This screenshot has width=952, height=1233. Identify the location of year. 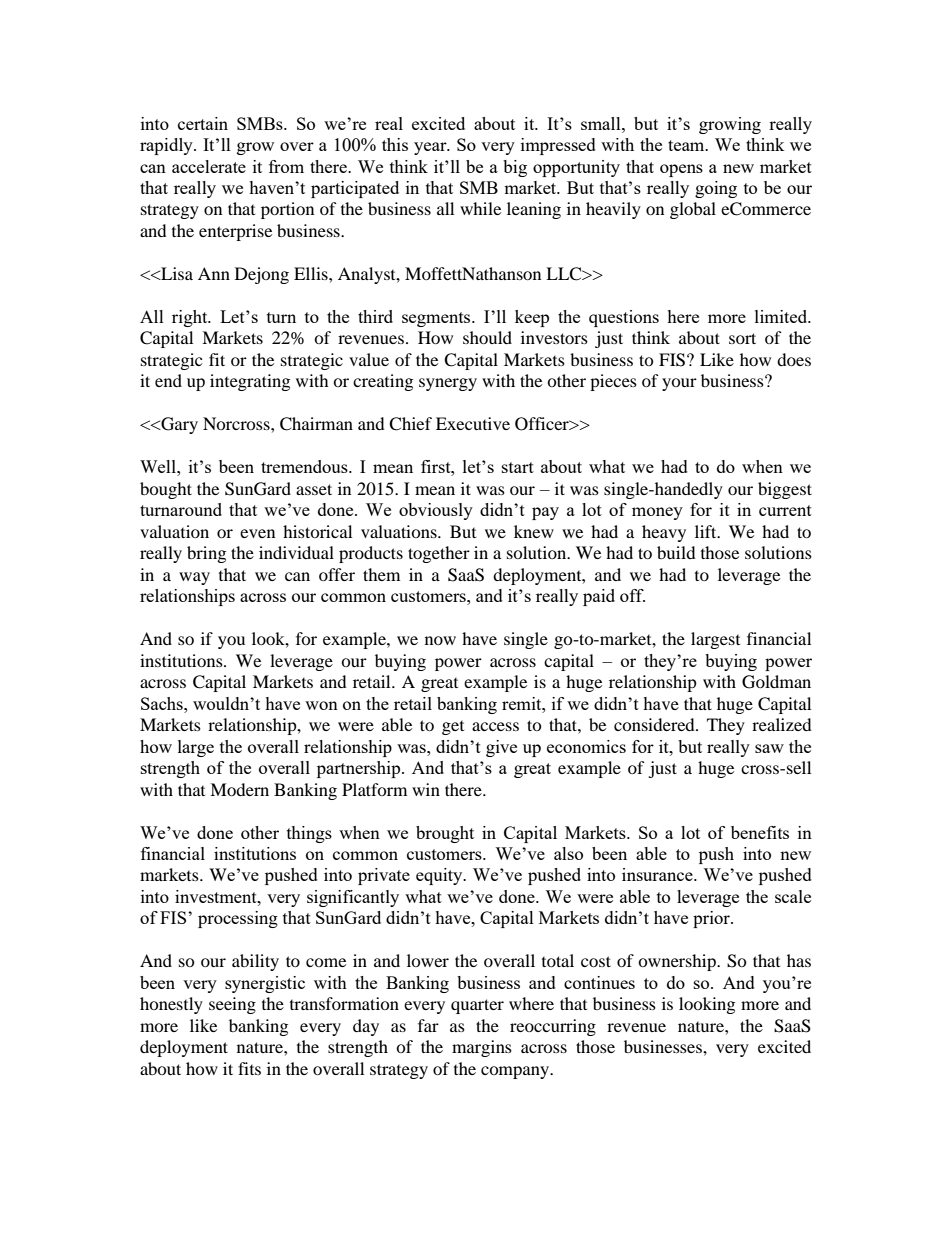
(431, 148).
